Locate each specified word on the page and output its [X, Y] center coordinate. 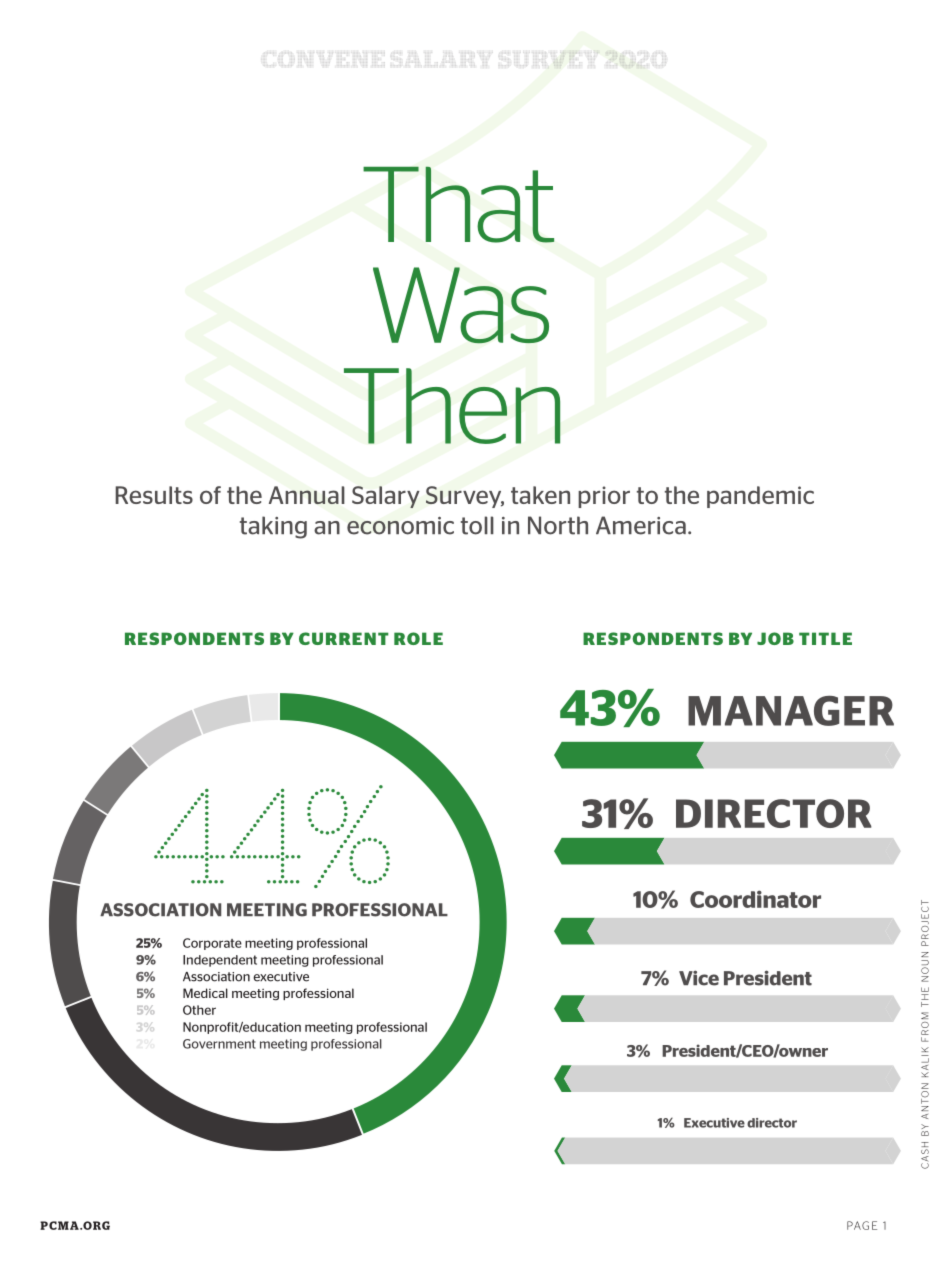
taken [540, 495]
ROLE [418, 638]
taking [273, 527]
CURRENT [344, 638]
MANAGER [791, 711]
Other [199, 1010]
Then [452, 406]
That [458, 204]
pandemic [760, 497]
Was [461, 305]
